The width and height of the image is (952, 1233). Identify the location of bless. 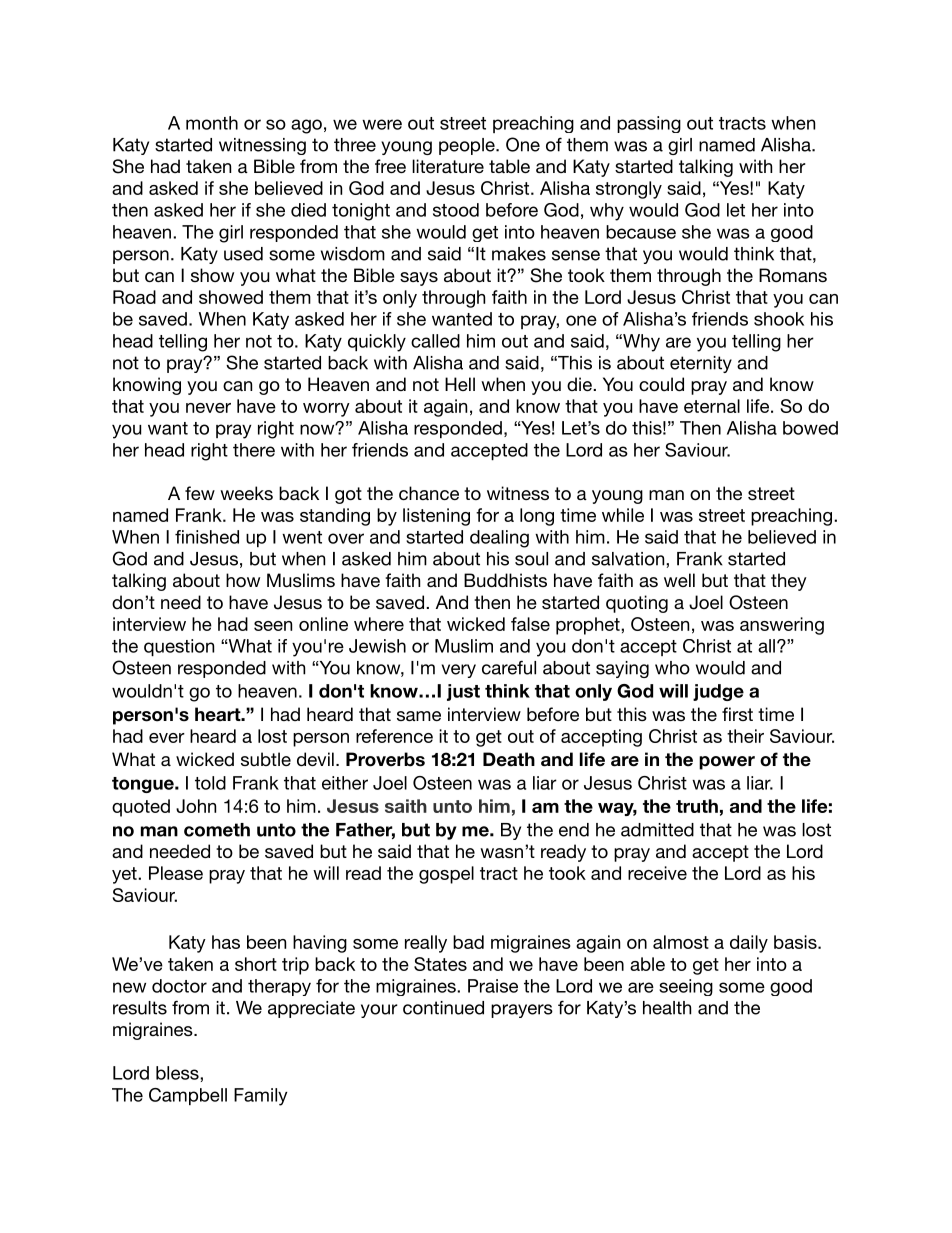
(178, 1073).
